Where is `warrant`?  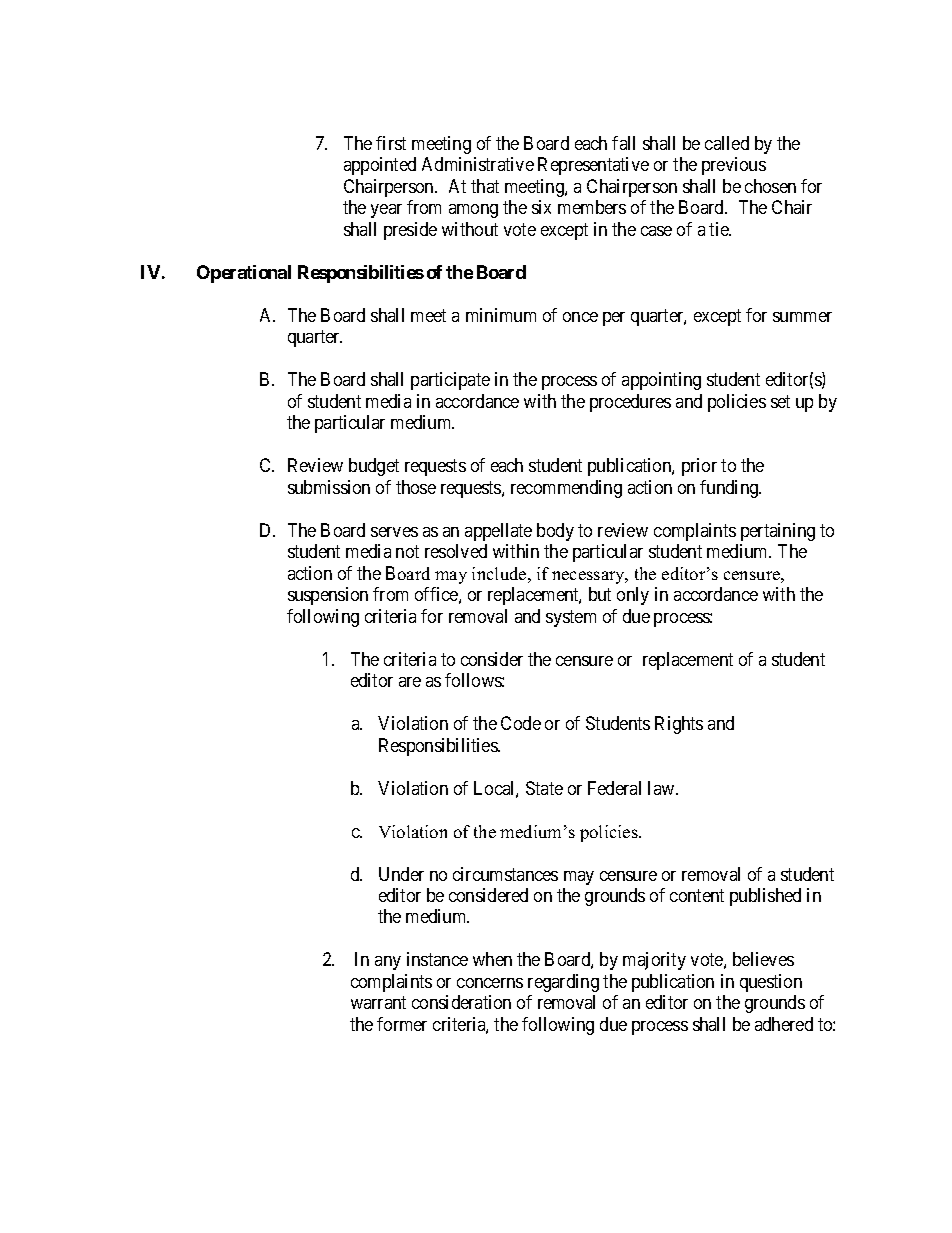 warrant is located at coordinates (378, 1003).
